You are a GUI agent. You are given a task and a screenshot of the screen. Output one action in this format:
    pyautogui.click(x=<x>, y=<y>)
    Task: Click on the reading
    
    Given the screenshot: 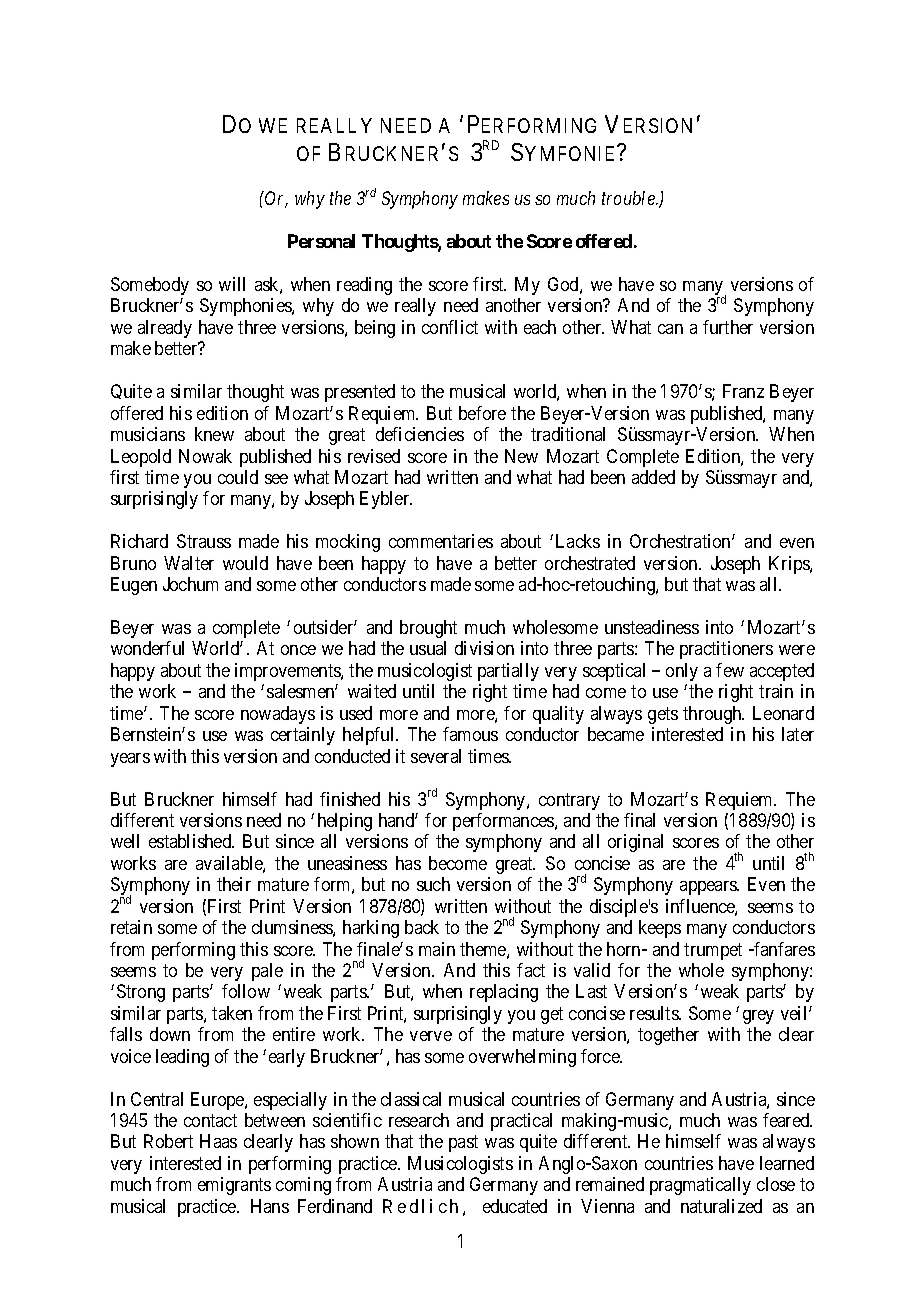 What is the action you would take?
    pyautogui.click(x=364, y=286)
